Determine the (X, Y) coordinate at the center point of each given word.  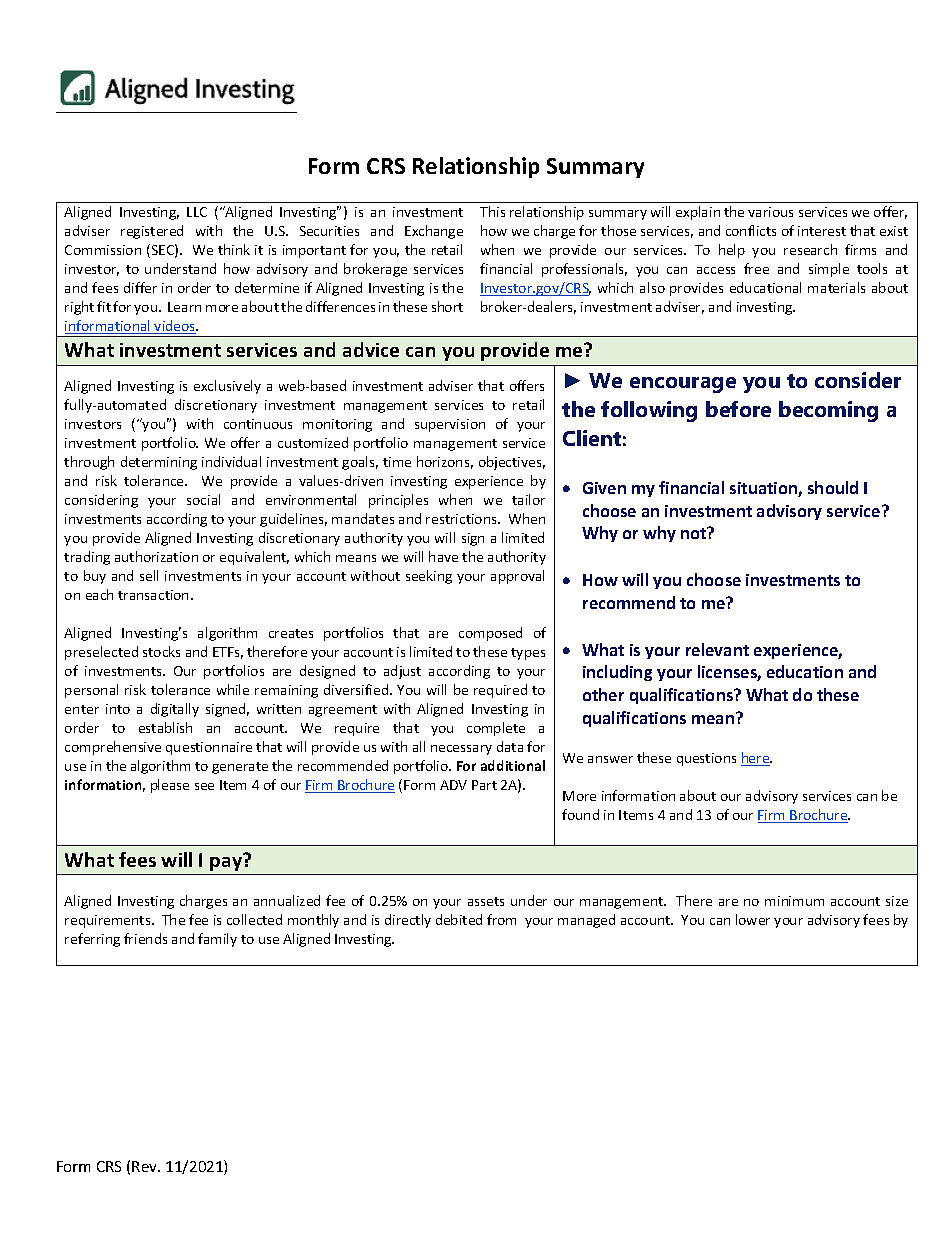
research (810, 249)
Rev (146, 1166)
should (833, 487)
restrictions (462, 519)
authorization (156, 556)
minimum (794, 901)
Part (484, 785)
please (170, 786)
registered (152, 232)
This (492, 211)
